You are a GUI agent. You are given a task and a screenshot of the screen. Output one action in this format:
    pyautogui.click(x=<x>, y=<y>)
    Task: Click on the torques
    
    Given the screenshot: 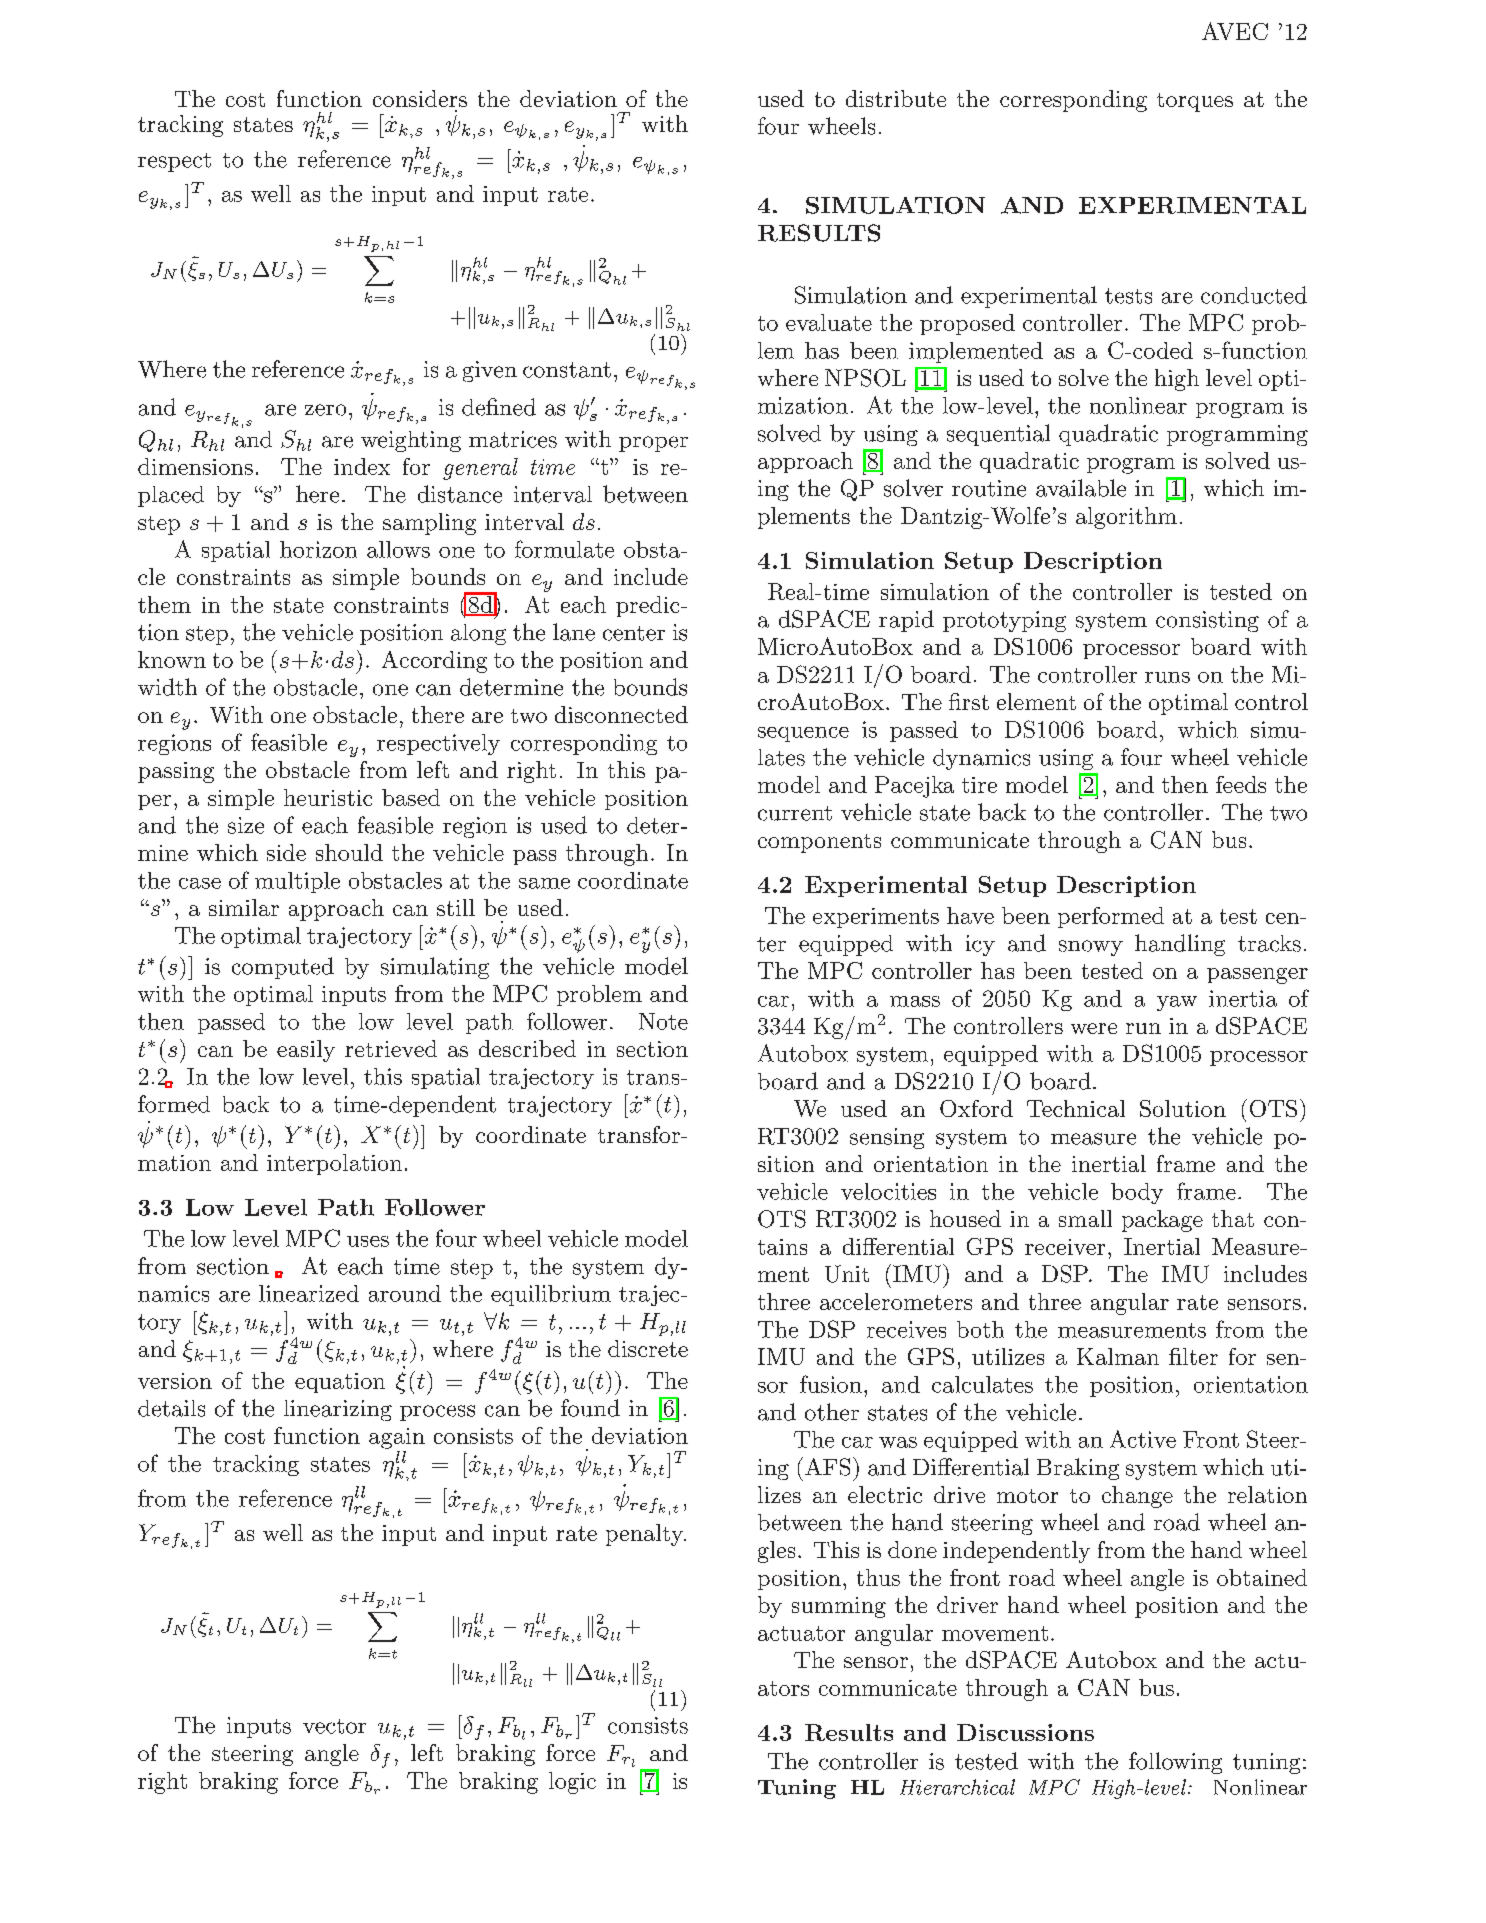 What is the action you would take?
    pyautogui.click(x=1195, y=102)
